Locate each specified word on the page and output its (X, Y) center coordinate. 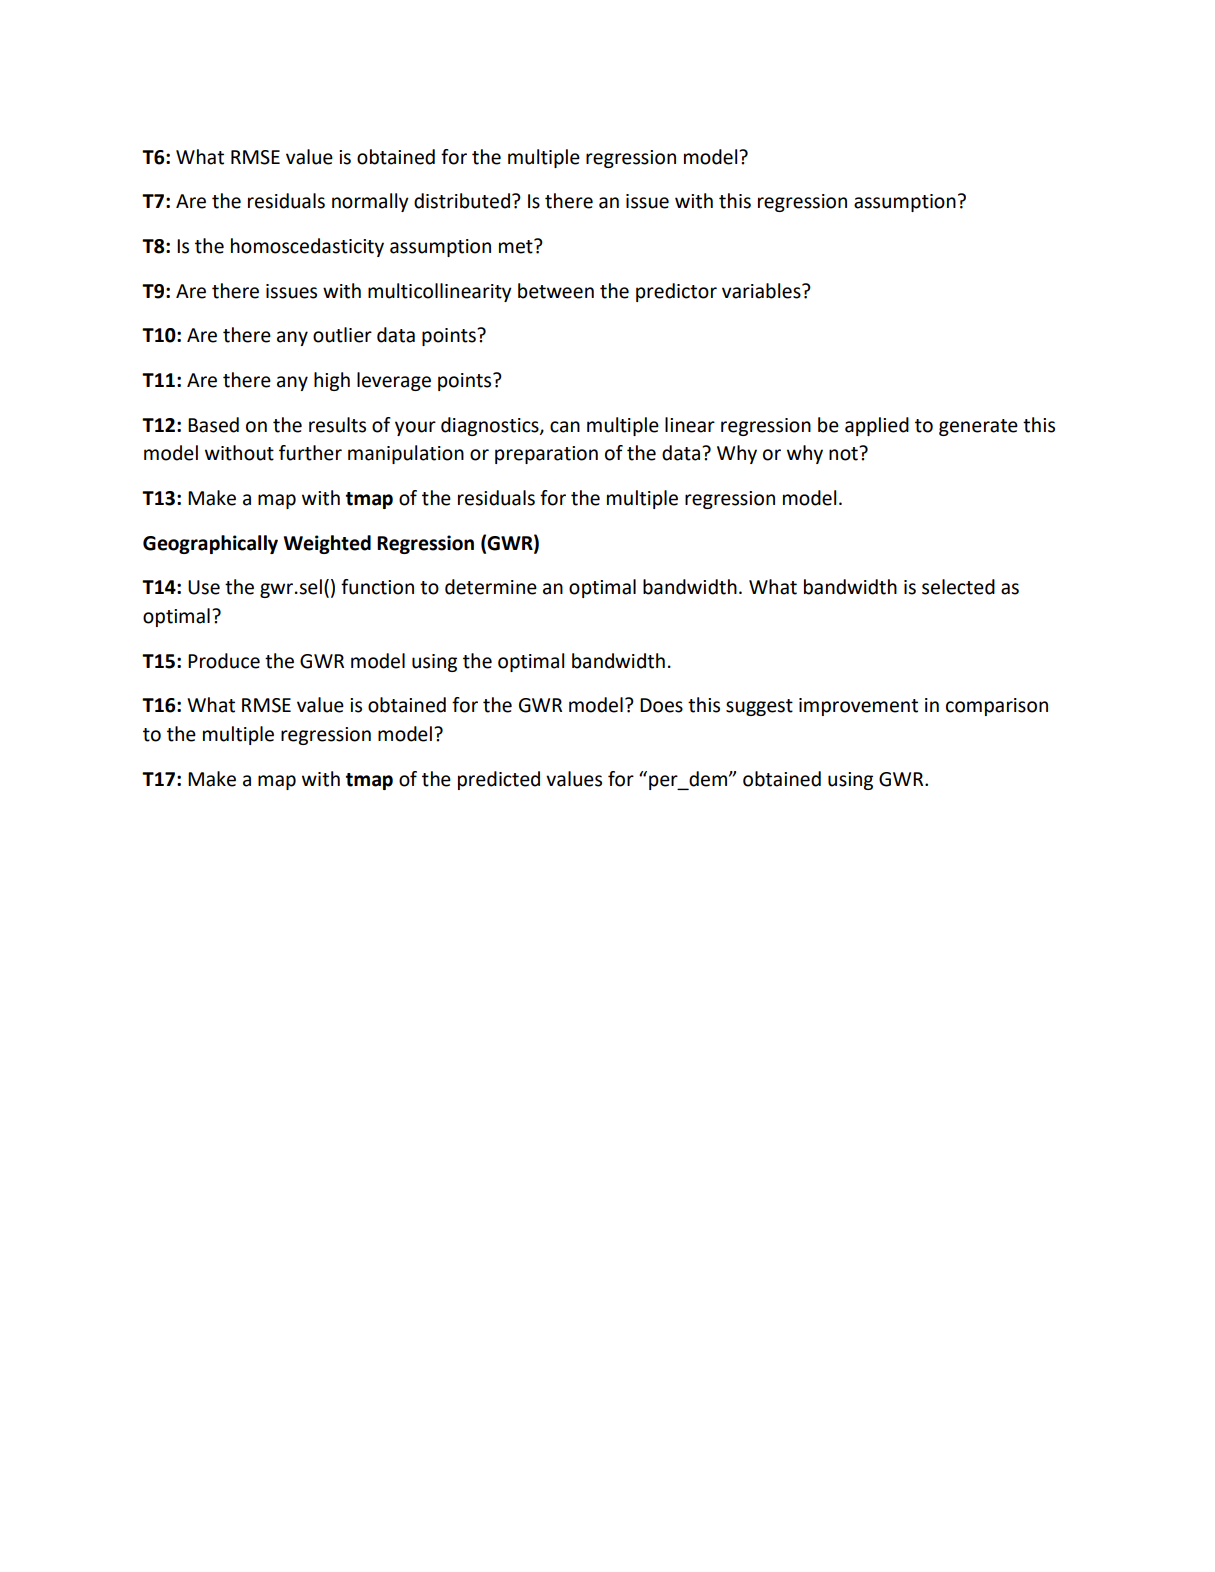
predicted (499, 780)
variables (762, 291)
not (844, 453)
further (310, 453)
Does (661, 705)
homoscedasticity (307, 247)
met (517, 246)
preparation (546, 455)
